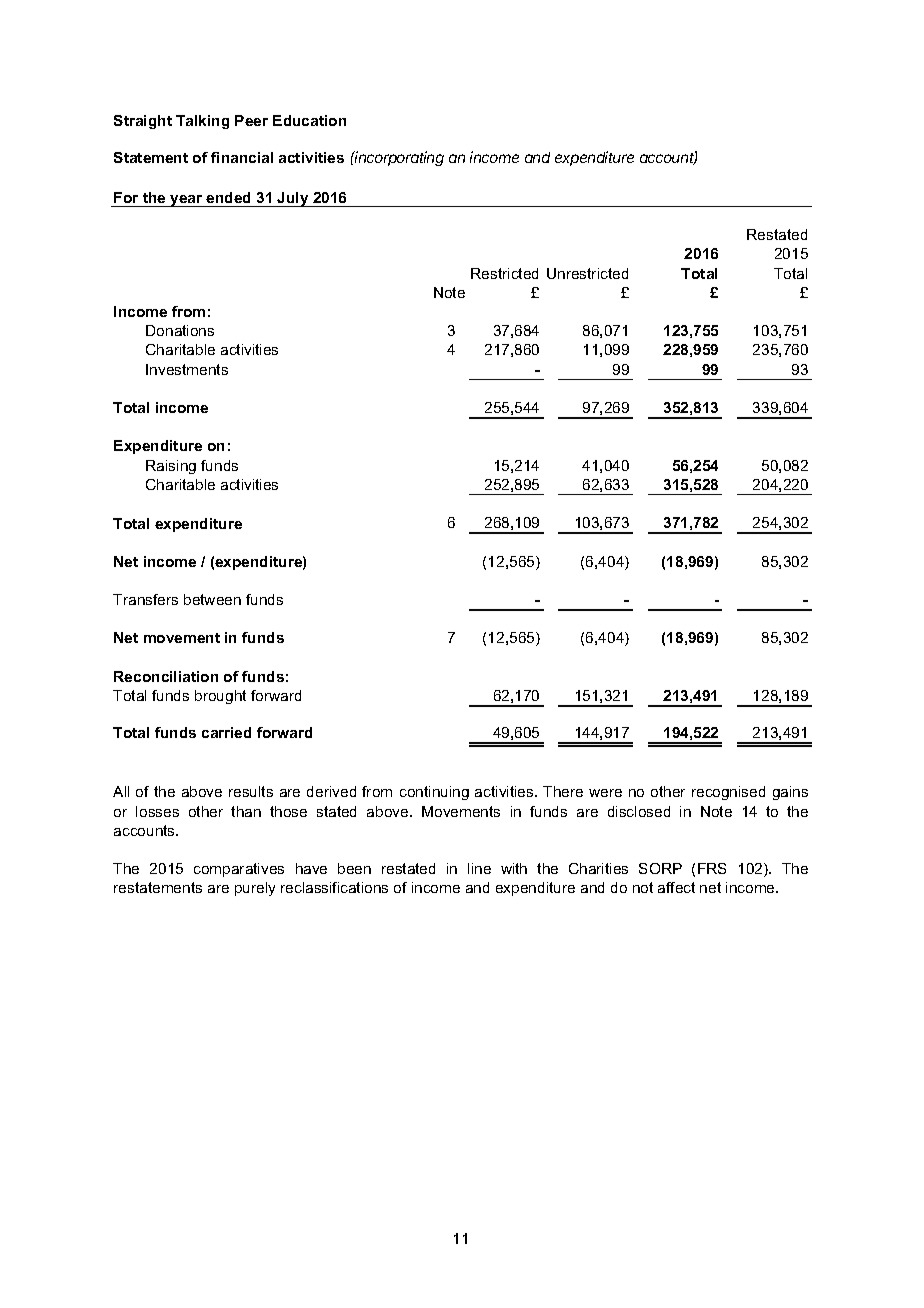 This document has height=1308, width=924. Describe the element at coordinates (212, 599) in the document. I see `between` at that location.
